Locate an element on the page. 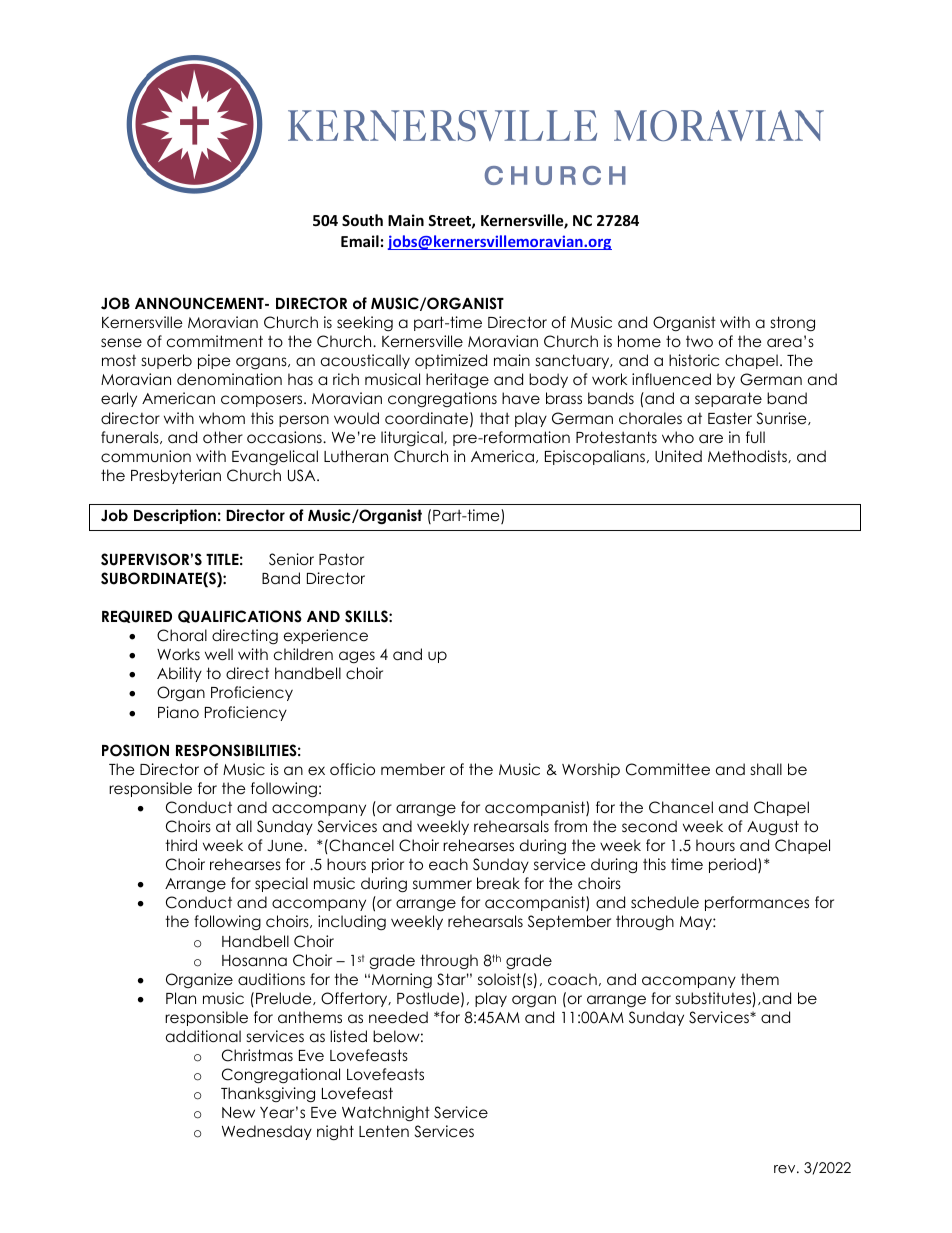  performances is located at coordinates (757, 903).
